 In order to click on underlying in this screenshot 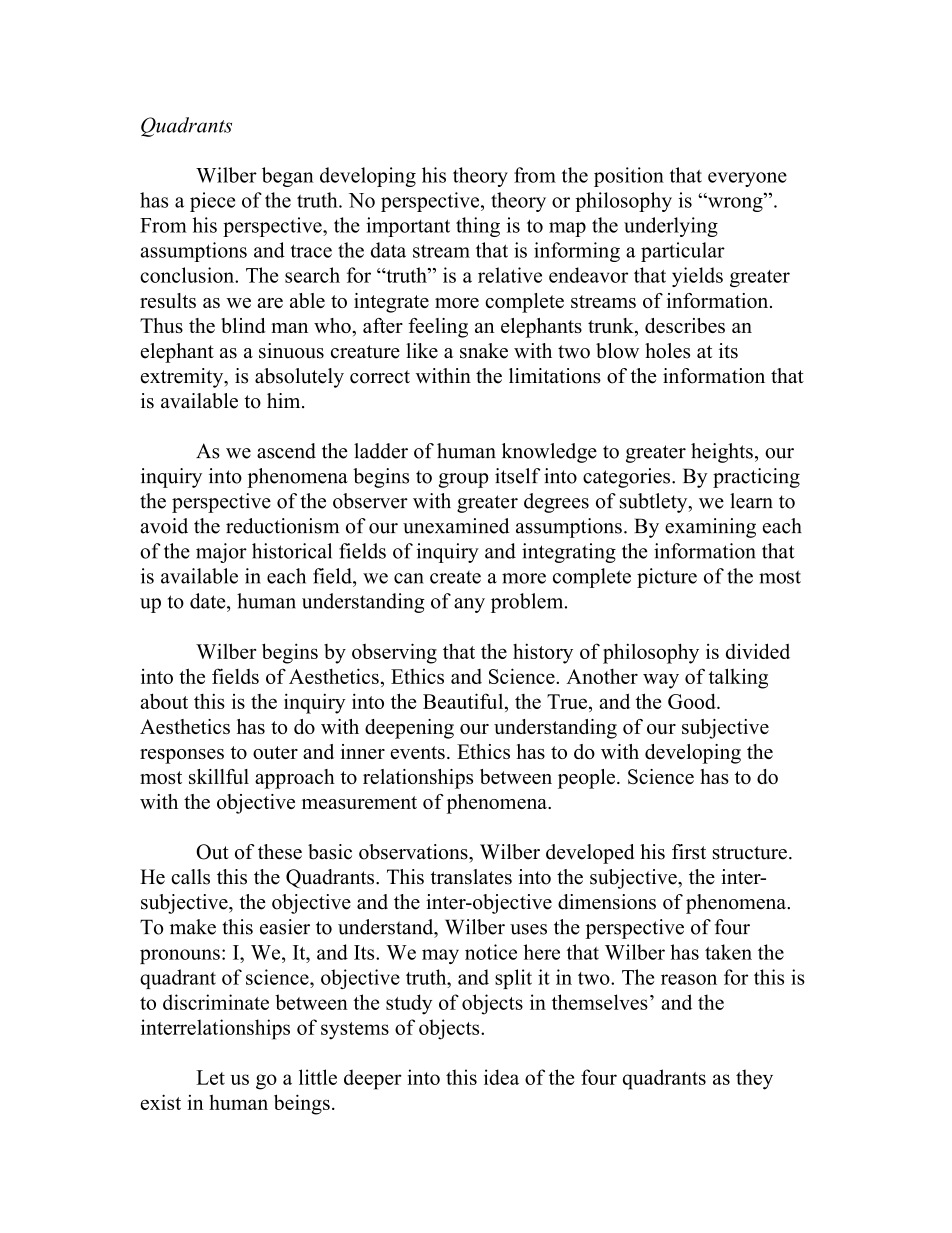, I will do `click(671, 227)`.
